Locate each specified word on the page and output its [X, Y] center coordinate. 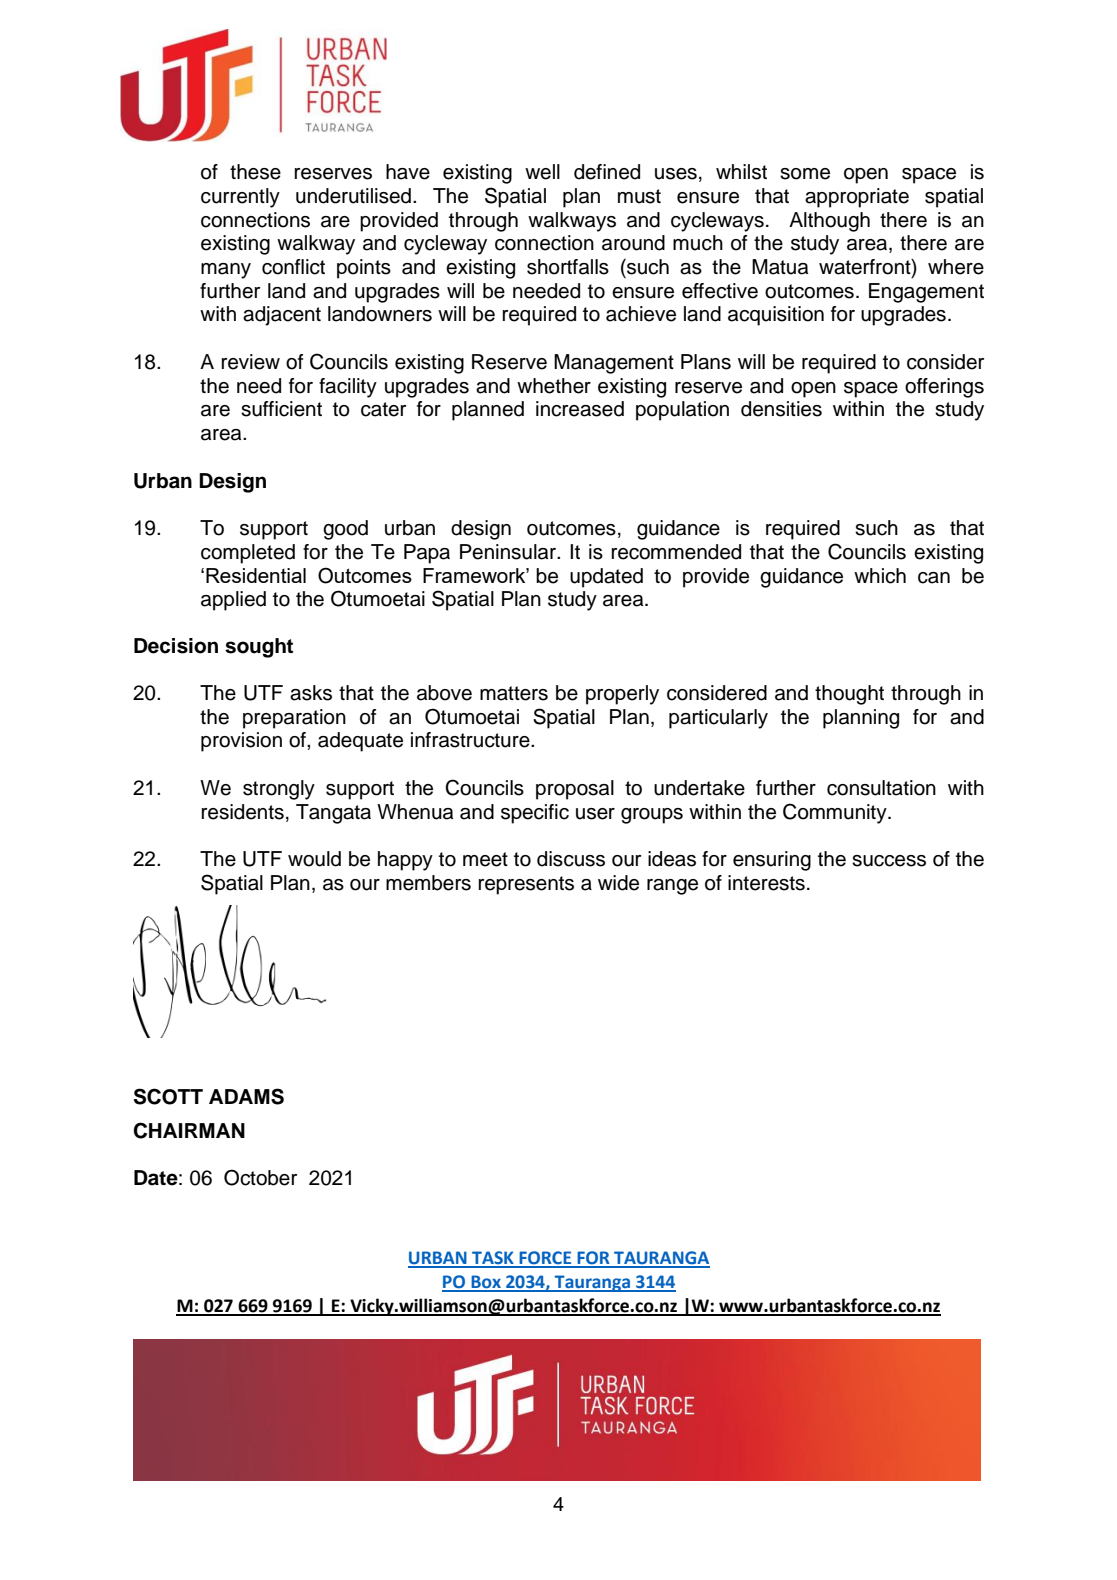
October [260, 1177]
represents [526, 885]
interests [766, 883]
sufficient [281, 409]
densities [781, 409]
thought [849, 695]
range [672, 887]
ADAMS [246, 1096]
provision [241, 742]
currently [240, 198]
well [542, 172]
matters [514, 693]
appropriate [857, 198]
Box [486, 1283]
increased [580, 409]
